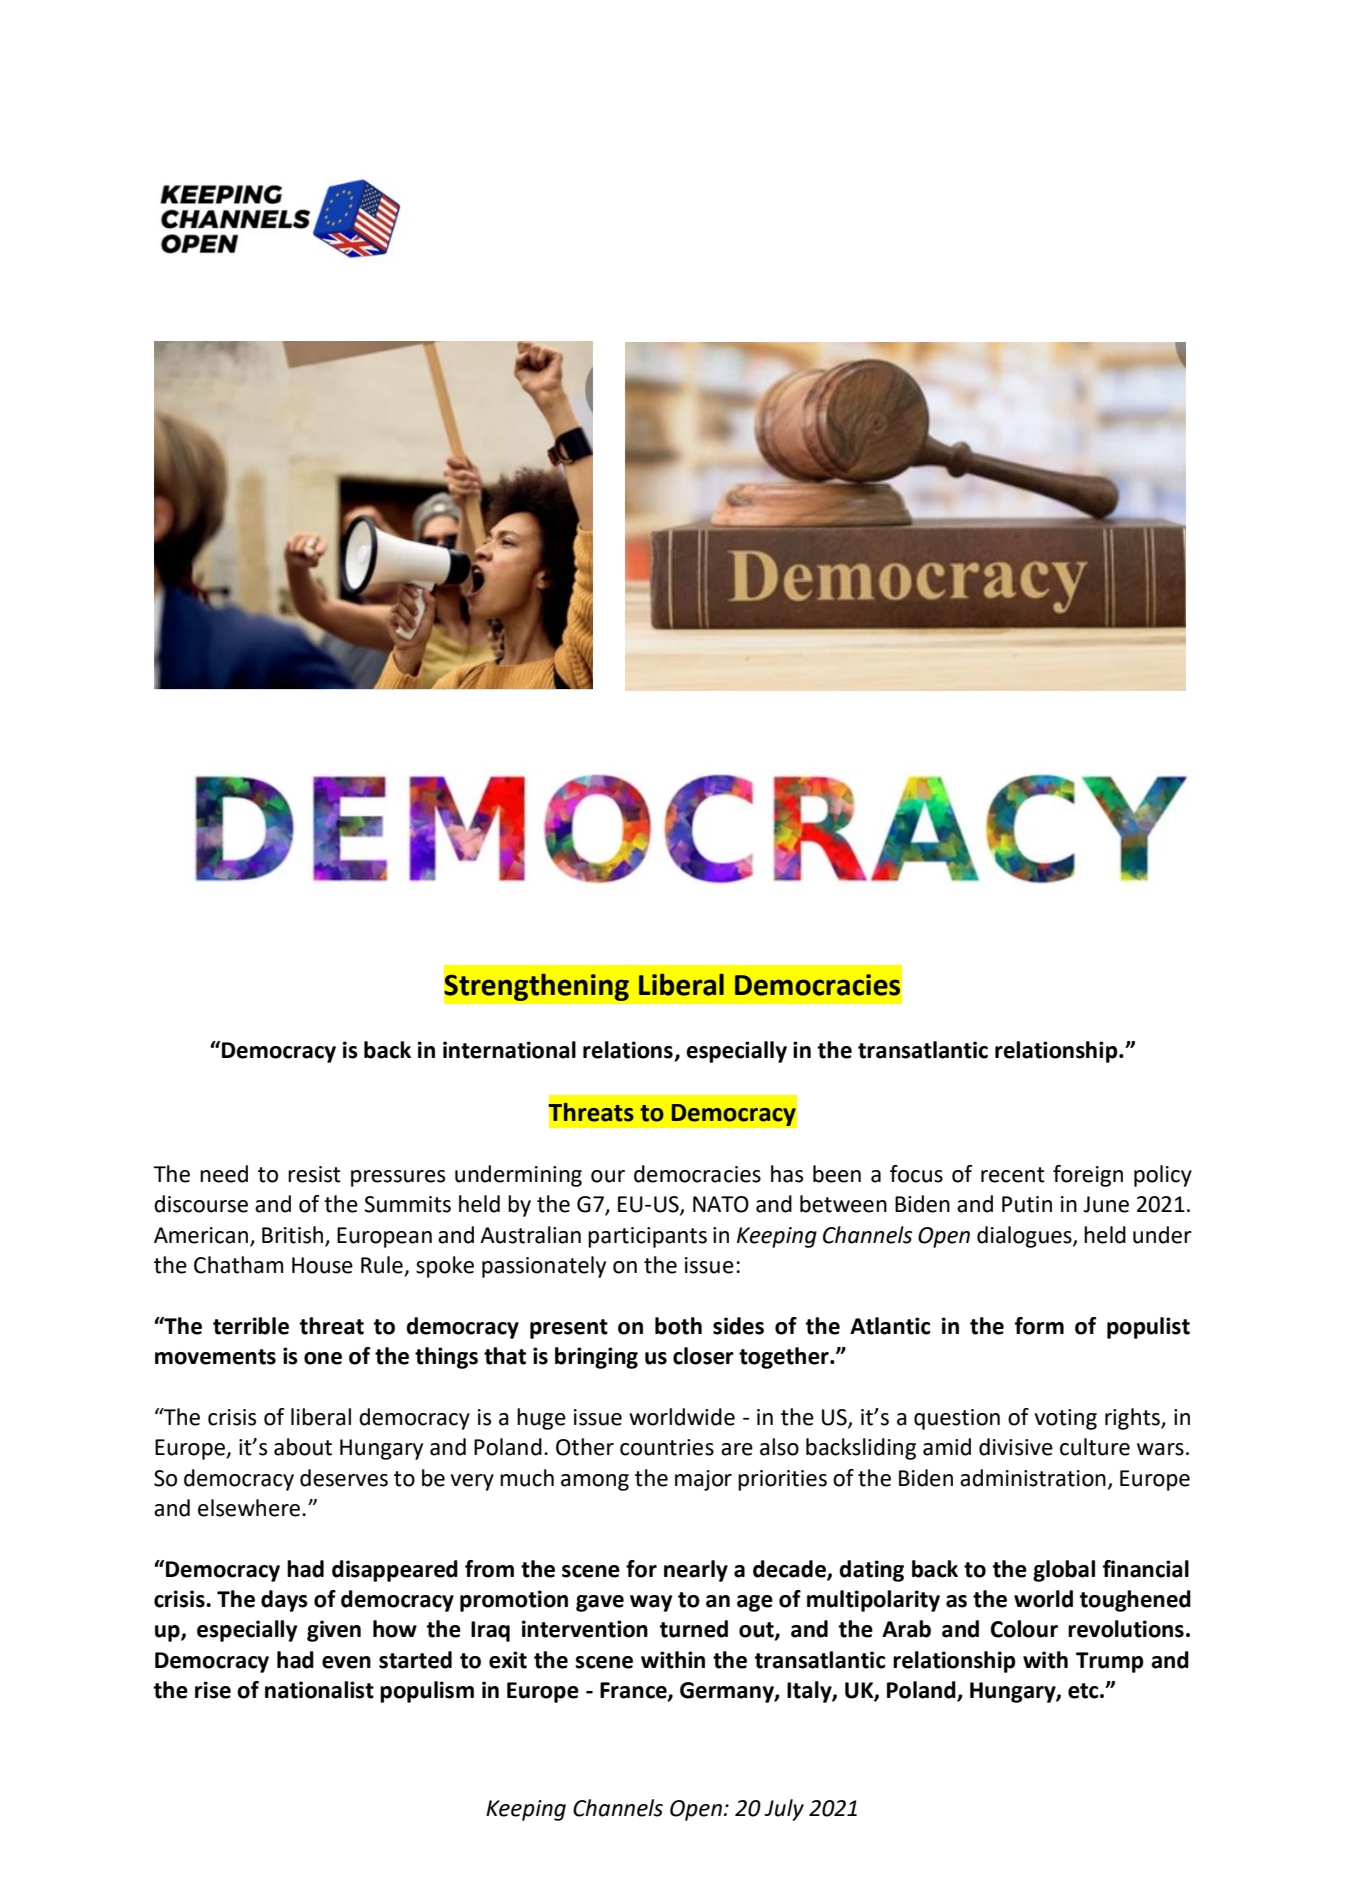 This screenshot has height=1903, width=1345. Describe the element at coordinates (319, 1690) in the screenshot. I see `nationalist` at that location.
